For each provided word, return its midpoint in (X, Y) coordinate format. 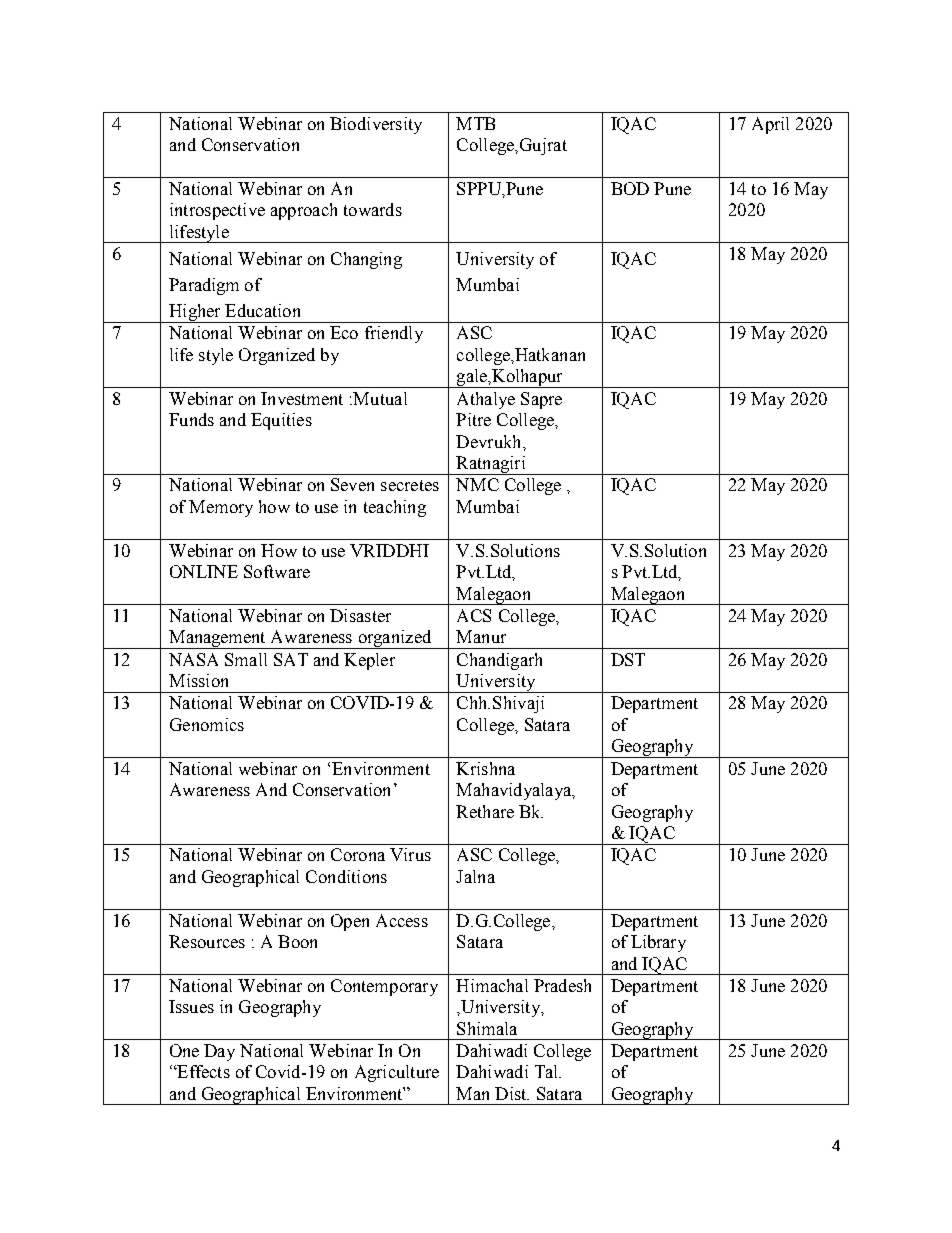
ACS (474, 615)
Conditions (346, 876)
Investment (302, 398)
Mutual (380, 398)
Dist (512, 1093)
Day (219, 1052)
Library (658, 943)
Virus (410, 854)
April (770, 125)
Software (277, 571)
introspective (217, 211)
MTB (475, 123)
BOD (630, 188)
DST (628, 659)
